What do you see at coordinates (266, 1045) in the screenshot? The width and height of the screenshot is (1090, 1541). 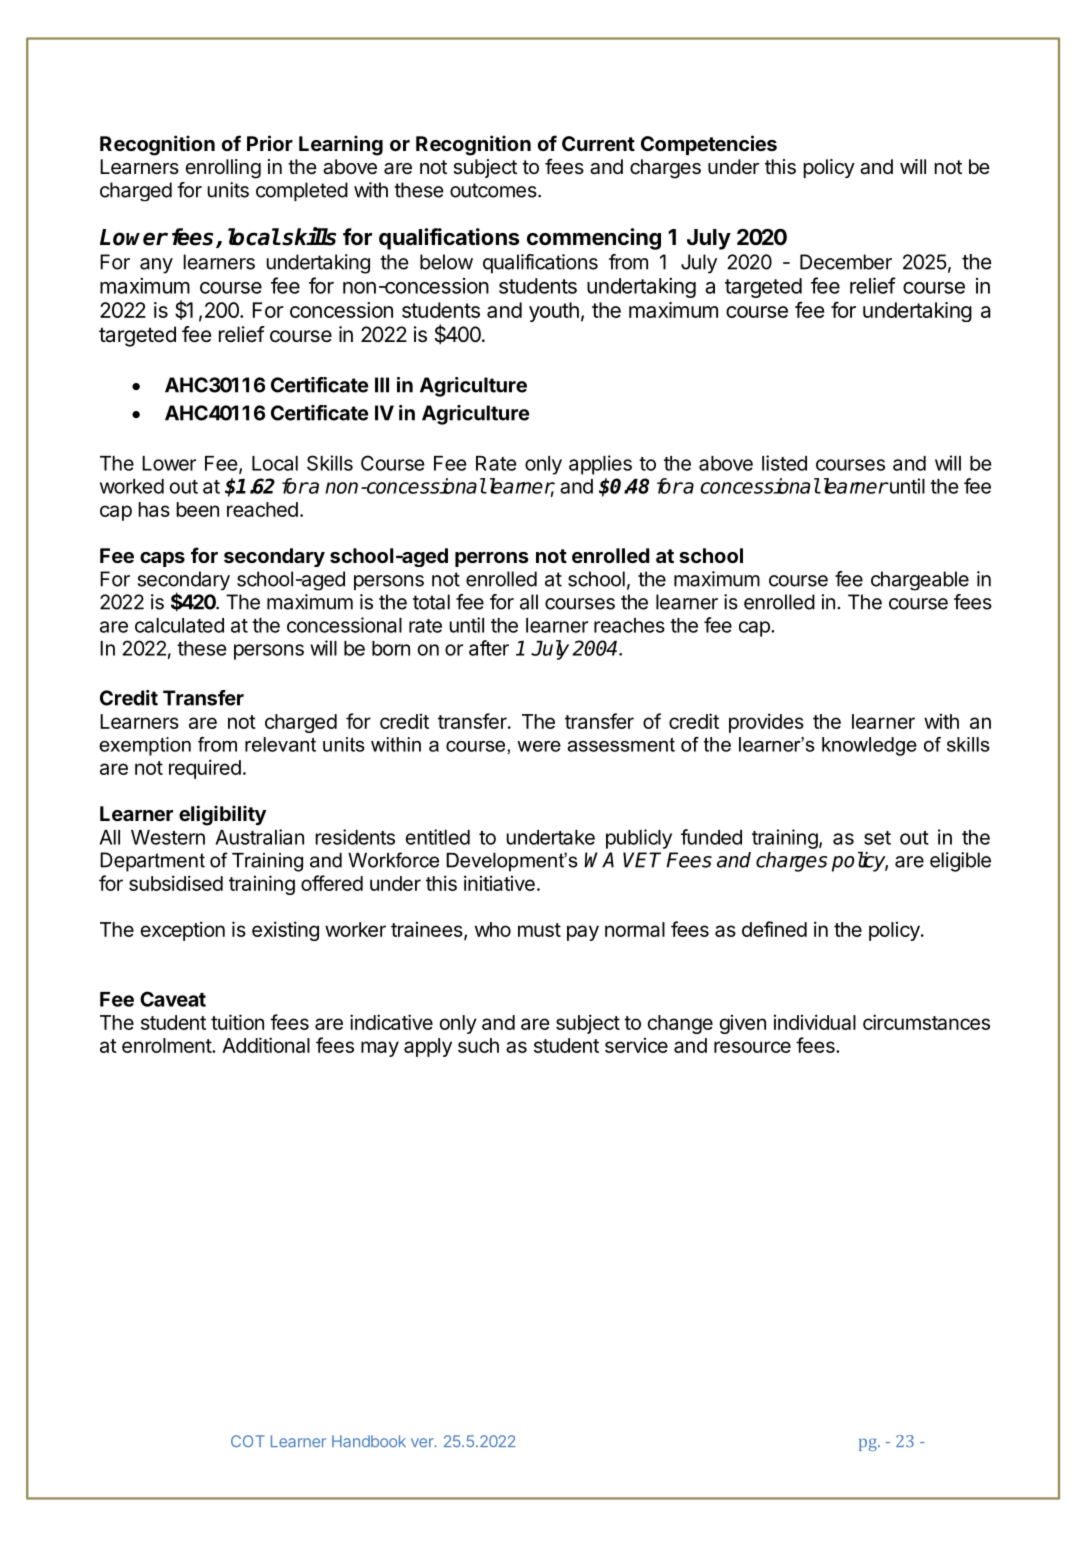 I see `Additional` at bounding box center [266, 1045].
